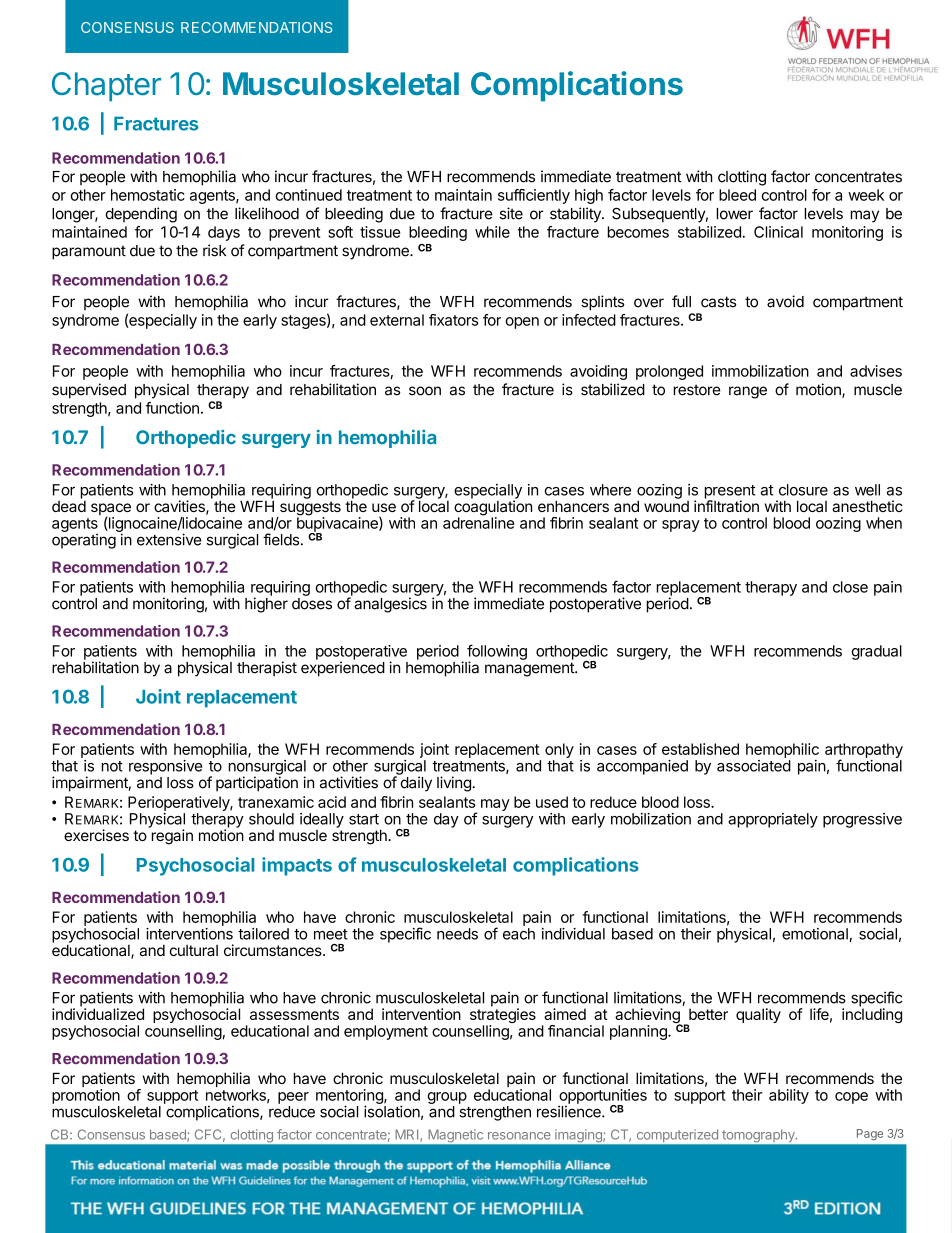 Image resolution: width=952 pixels, height=1233 pixels. What do you see at coordinates (455, 784) in the page?
I see `living` at bounding box center [455, 784].
